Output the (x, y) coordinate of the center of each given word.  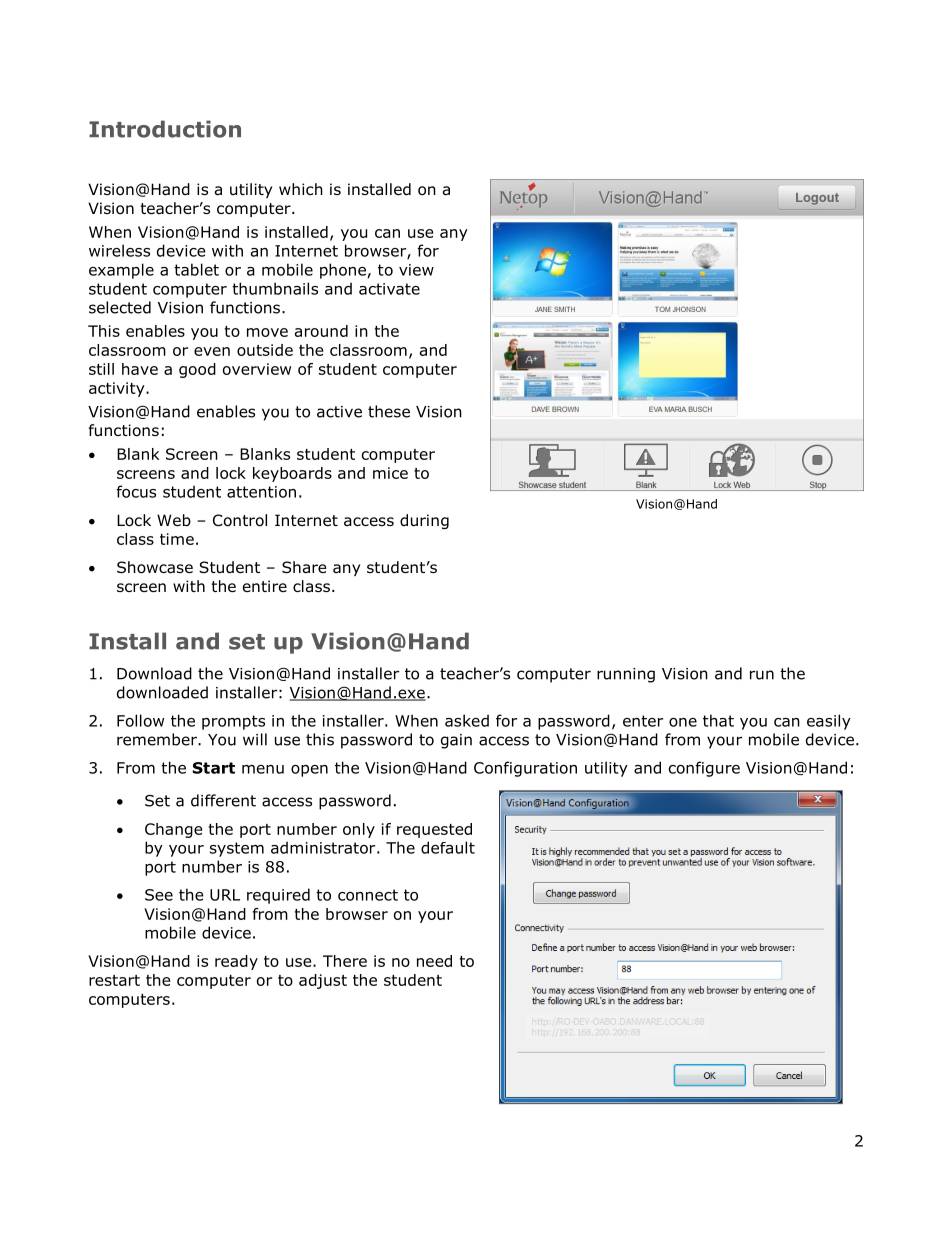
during (424, 521)
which (301, 189)
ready (236, 962)
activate (389, 289)
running (626, 675)
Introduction (165, 129)
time (177, 539)
